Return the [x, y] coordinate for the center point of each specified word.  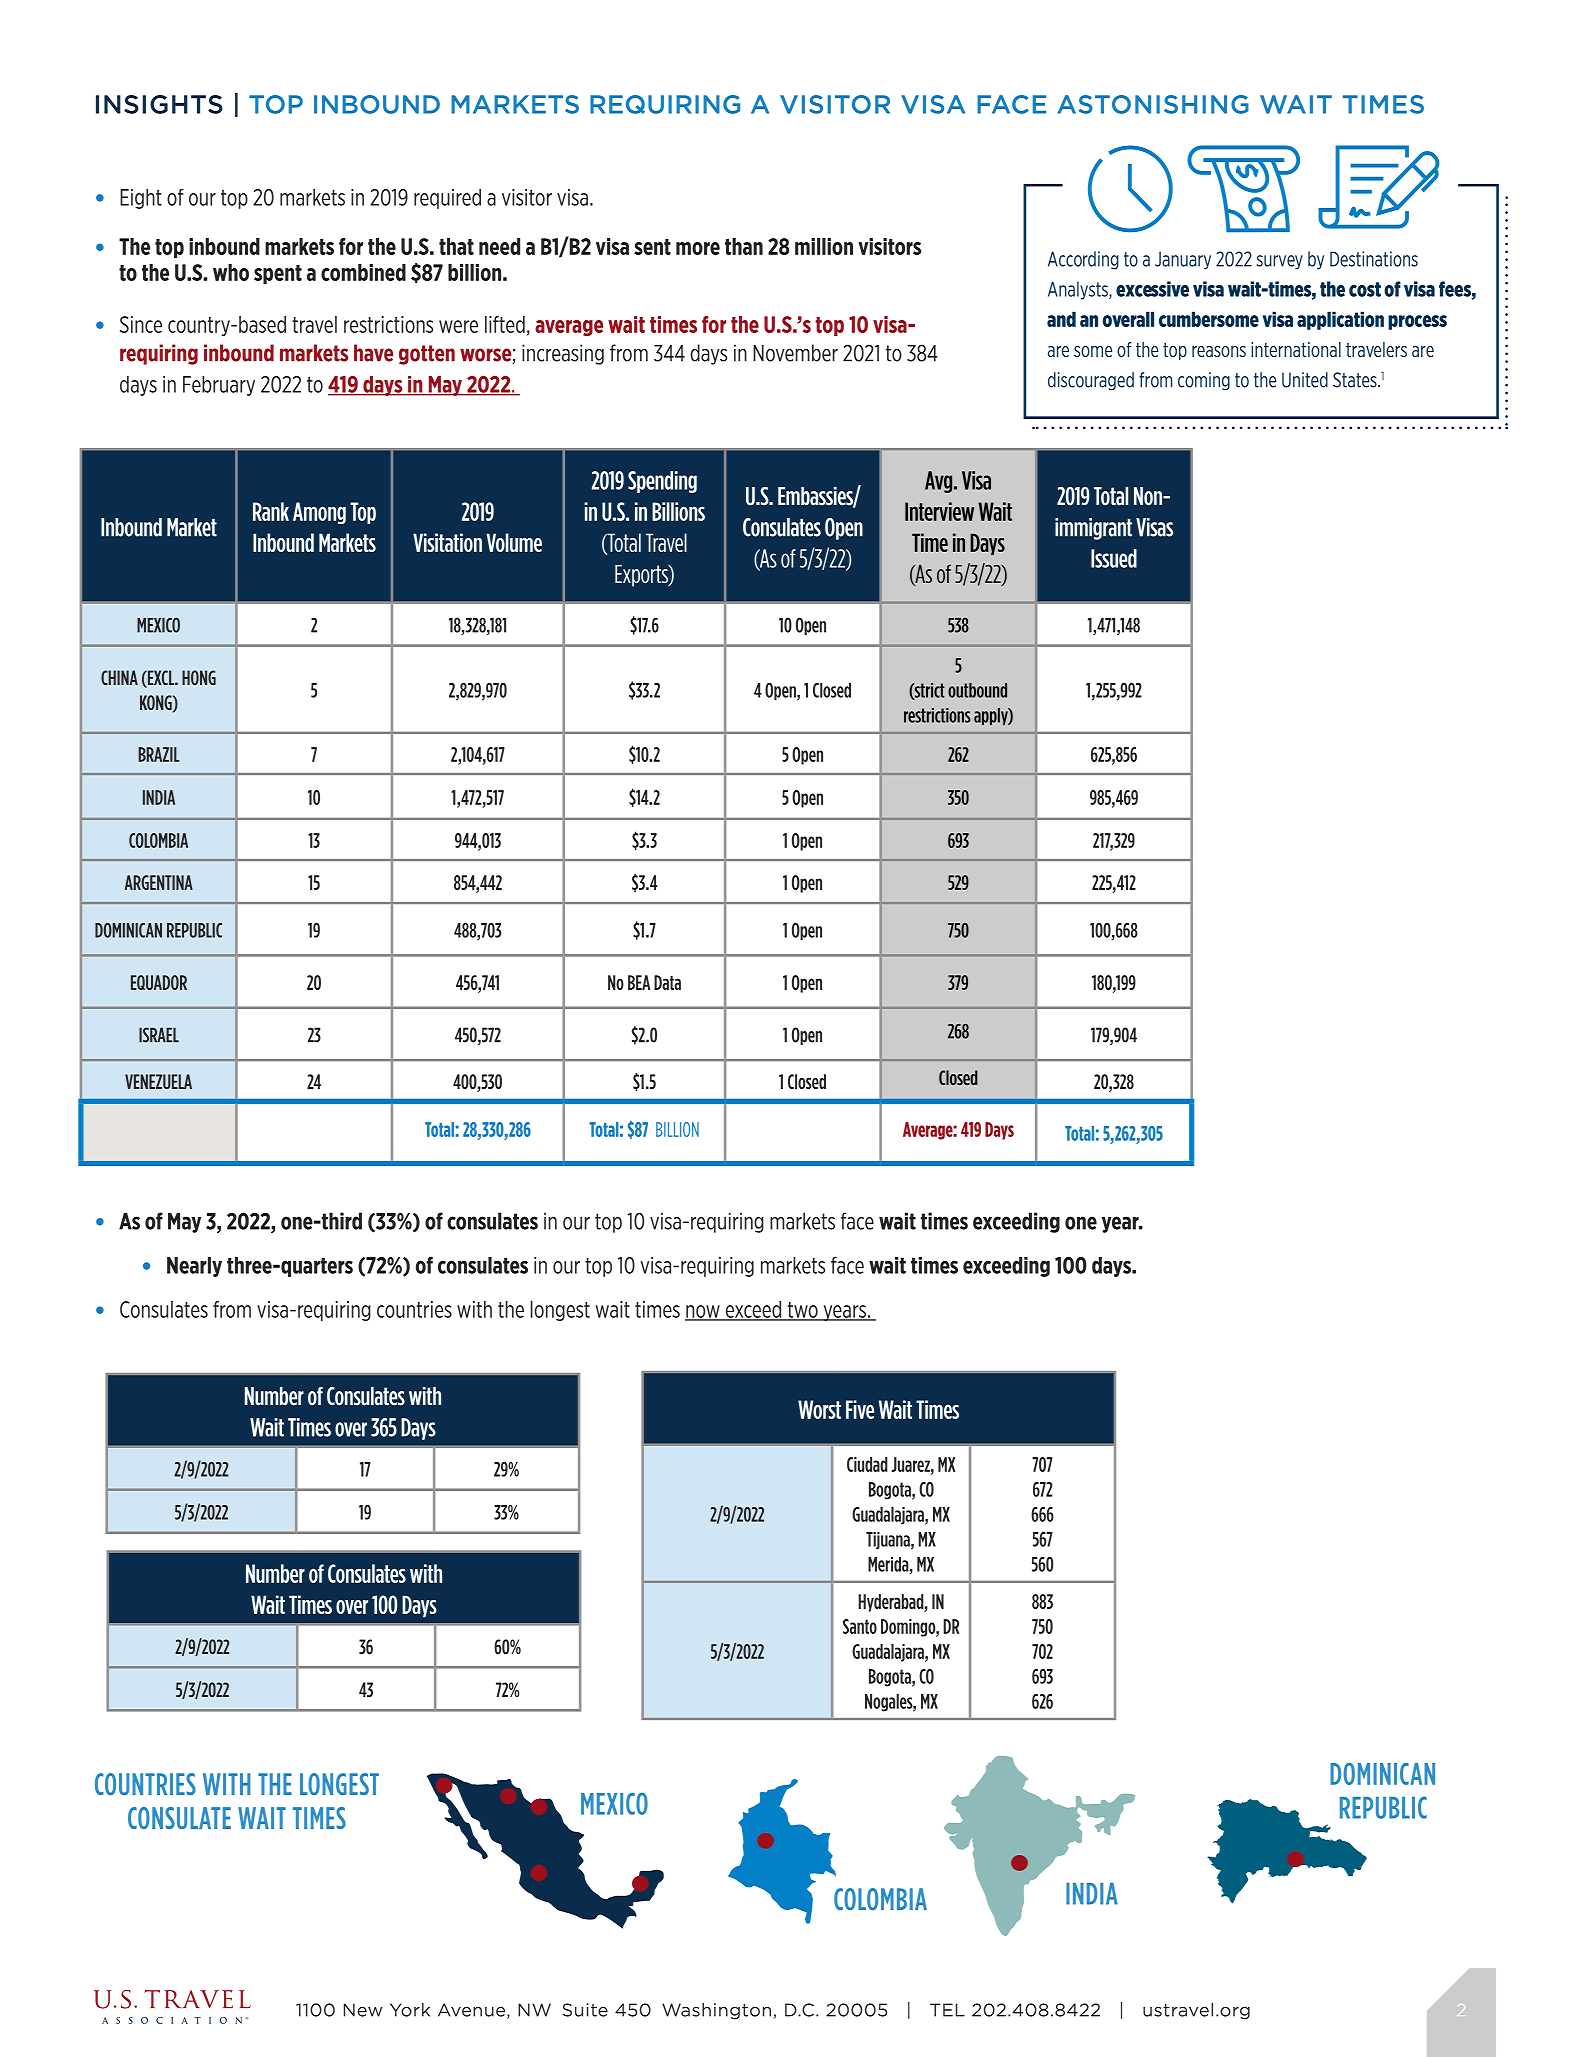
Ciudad [867, 1464]
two [802, 1311]
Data [667, 982]
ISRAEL [159, 1035]
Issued [1114, 558]
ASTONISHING [1153, 104]
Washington [716, 2011]
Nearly [194, 1267]
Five [860, 1409]
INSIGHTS [159, 104]
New [363, 2010]
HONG [199, 678]
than [744, 246]
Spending [662, 482]
